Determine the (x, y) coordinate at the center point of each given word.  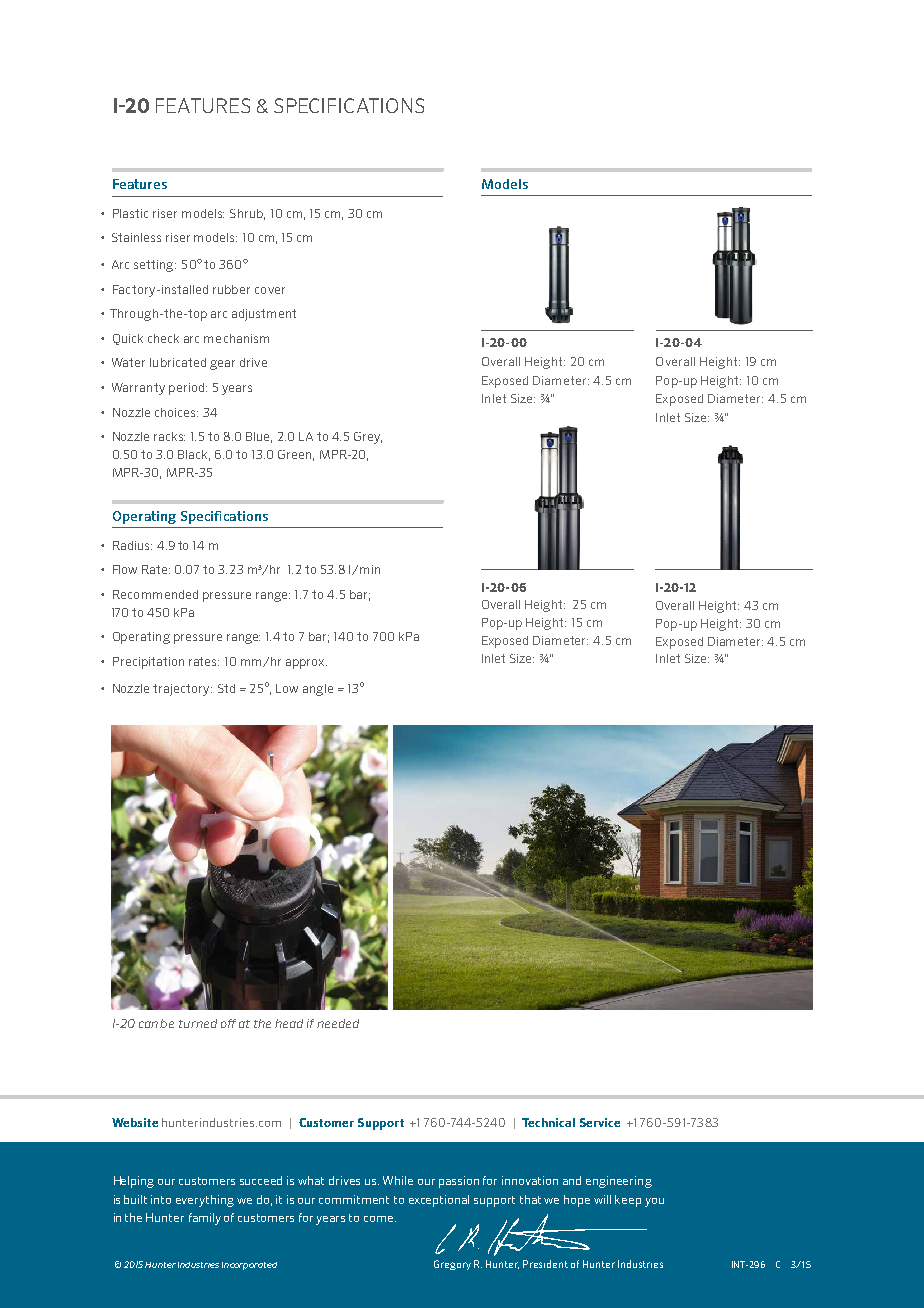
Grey (368, 438)
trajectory (182, 690)
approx (306, 664)
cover (270, 290)
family (205, 1219)
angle (318, 690)
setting (155, 266)
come (380, 1219)
